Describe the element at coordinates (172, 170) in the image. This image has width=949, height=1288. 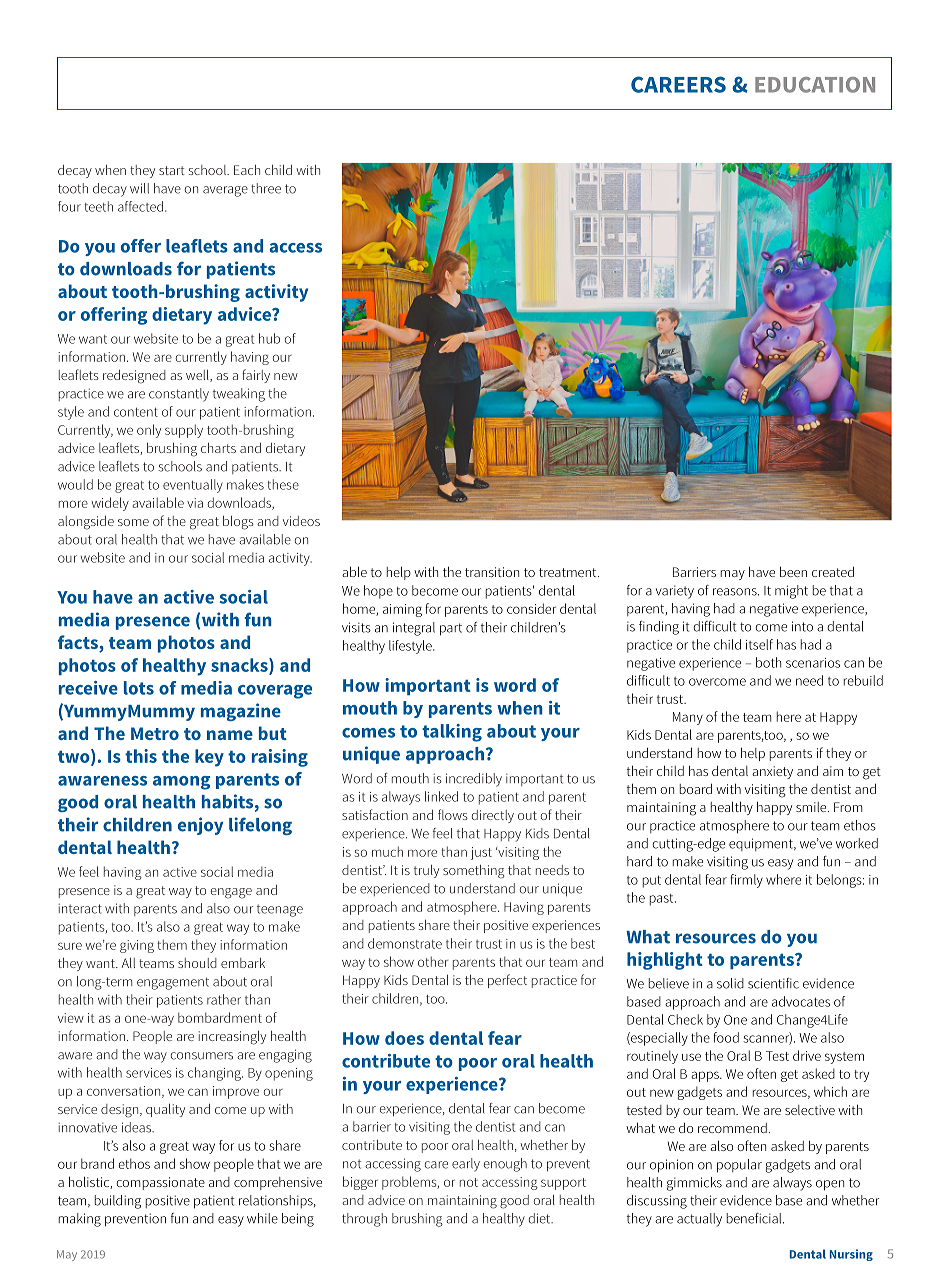
I see `start` at that location.
